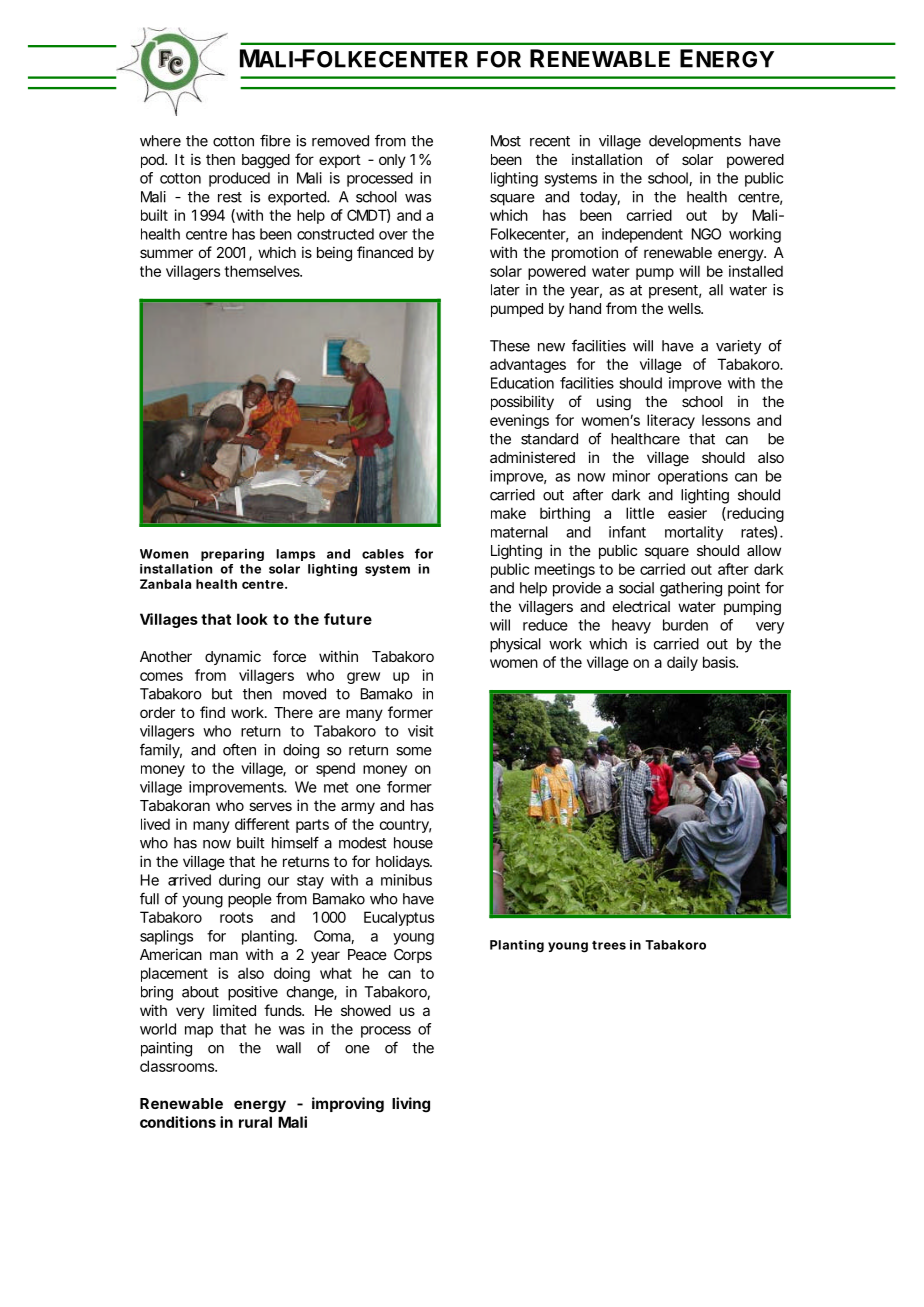  Describe the element at coordinates (695, 142) in the screenshot. I see `developments` at that location.
